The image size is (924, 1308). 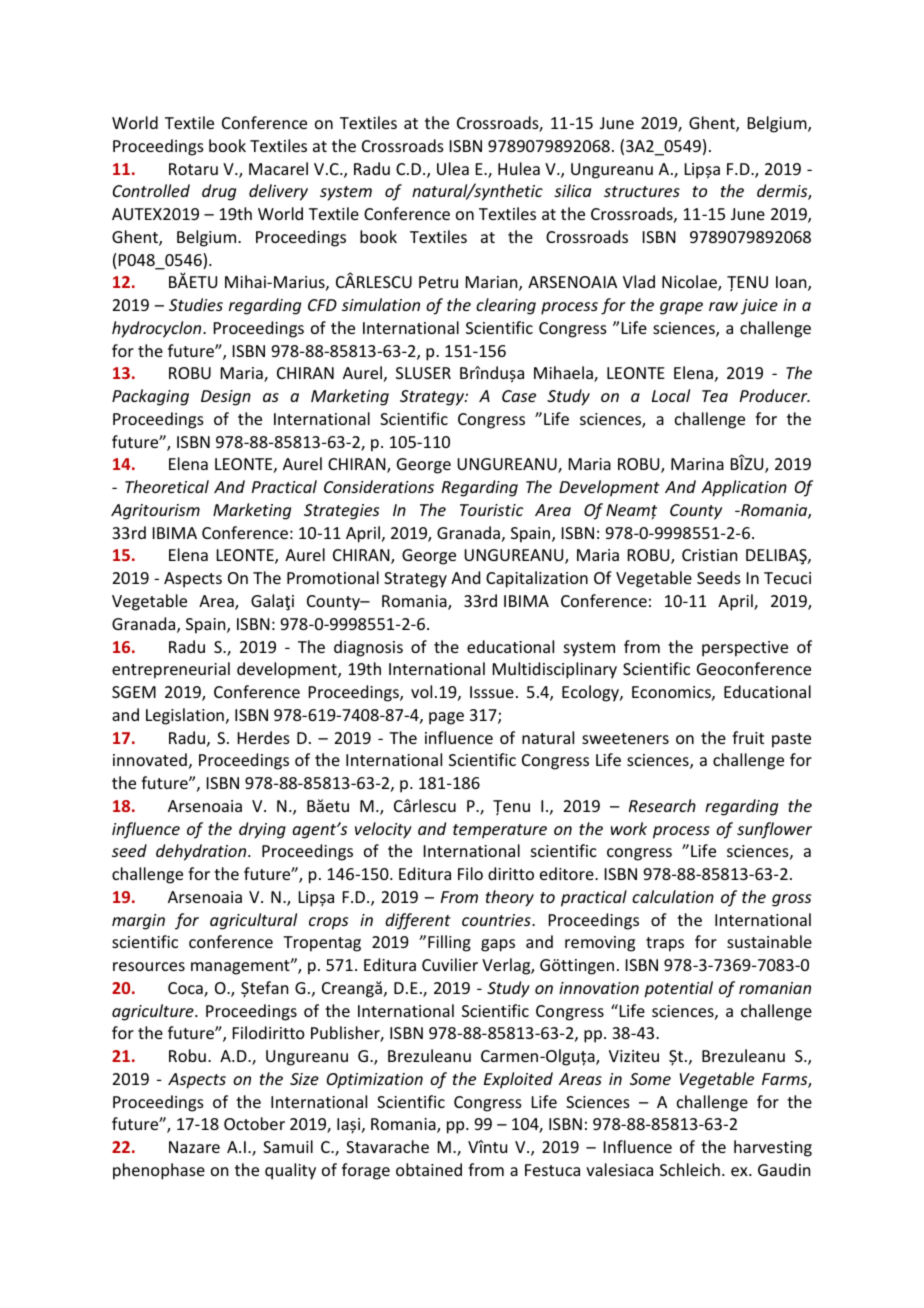 I want to click on page, so click(x=446, y=718).
